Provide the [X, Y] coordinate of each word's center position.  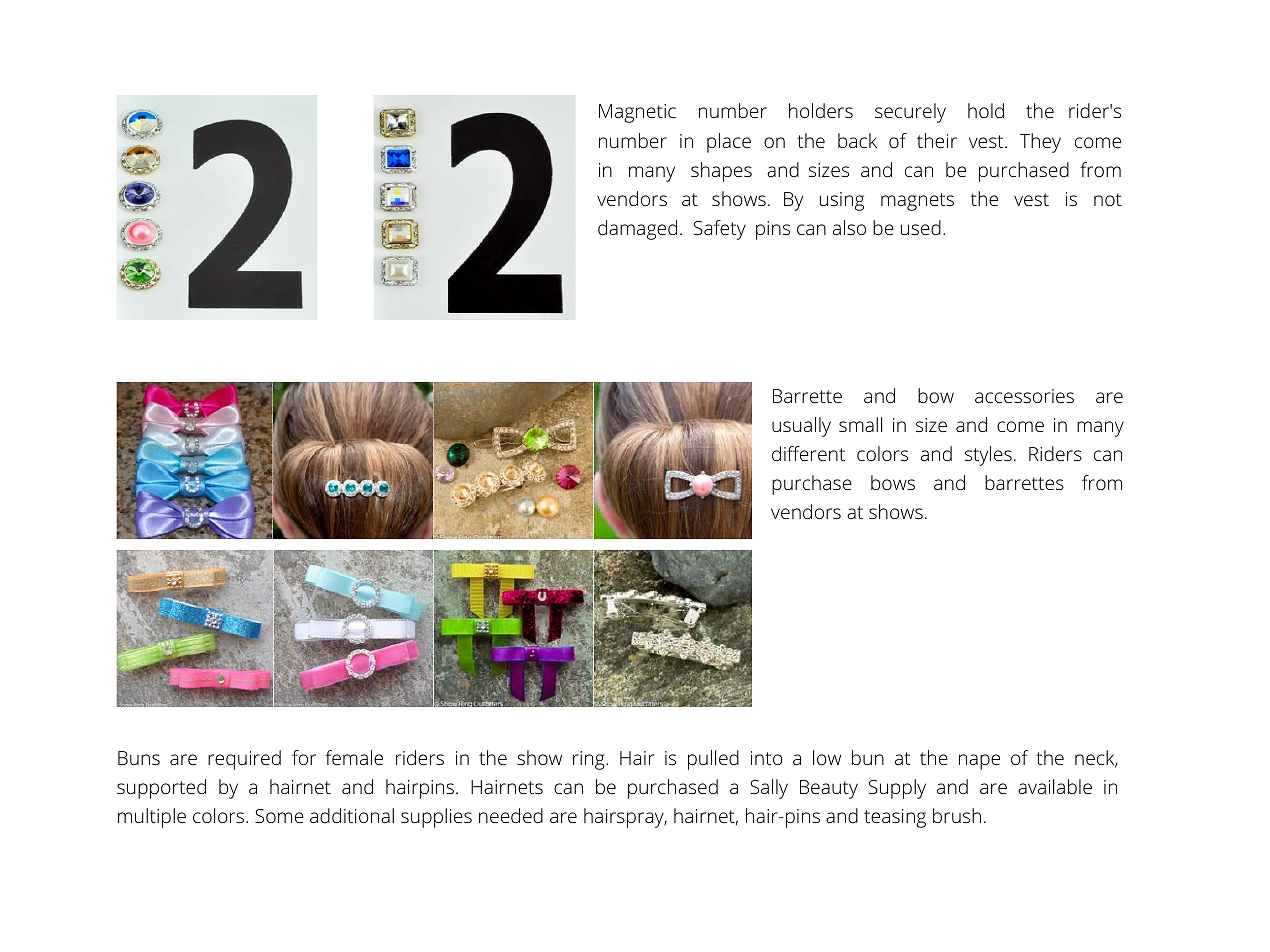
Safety [720, 230]
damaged [637, 230]
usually [801, 427]
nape [979, 762]
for [304, 757]
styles [988, 456]
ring [590, 760]
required [244, 760]
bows [893, 482]
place [729, 143]
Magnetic [637, 113]
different [808, 453]
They [1040, 143]
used [921, 227]
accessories [1024, 396]
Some [279, 816]
